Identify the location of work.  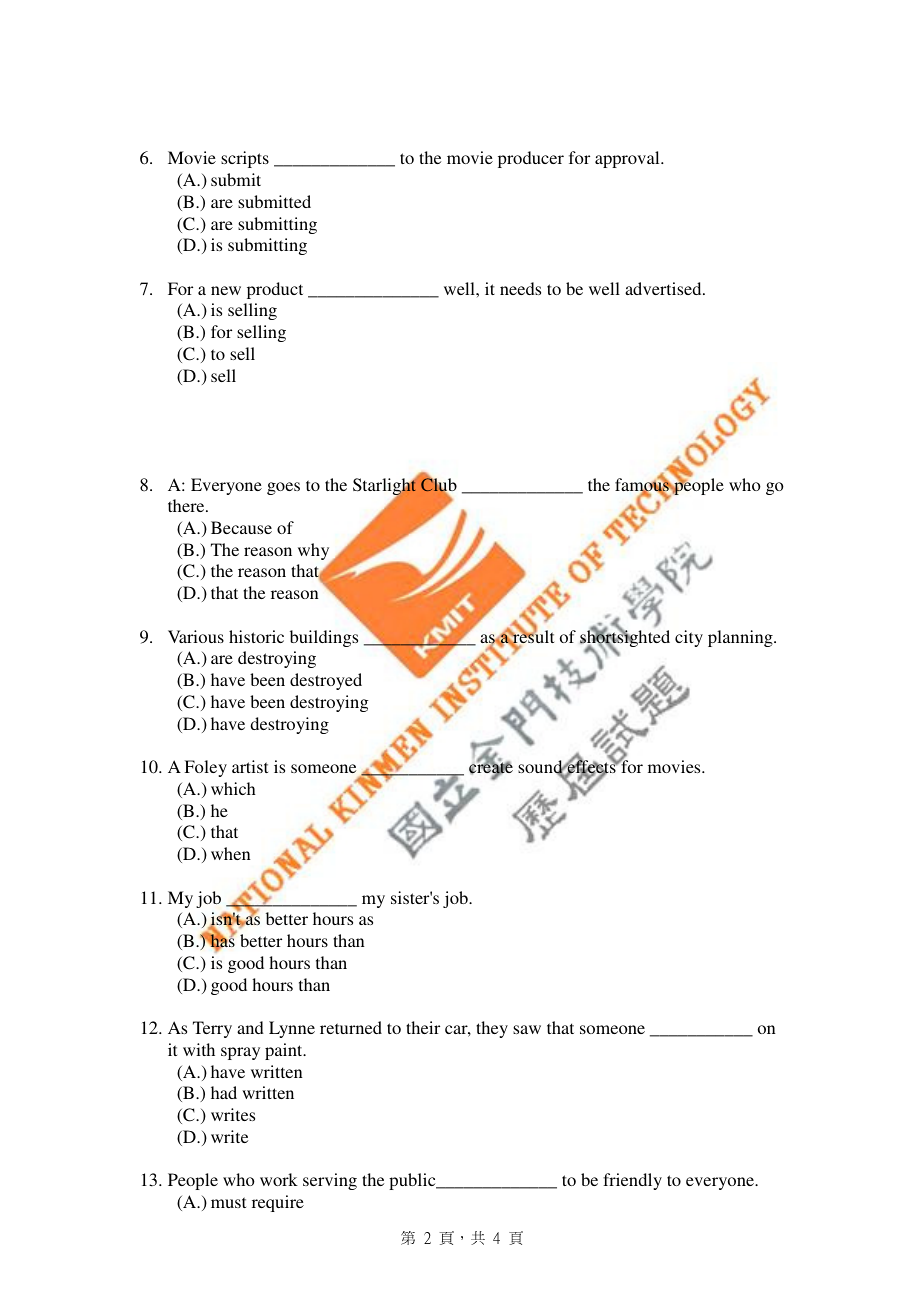
(279, 1179).
